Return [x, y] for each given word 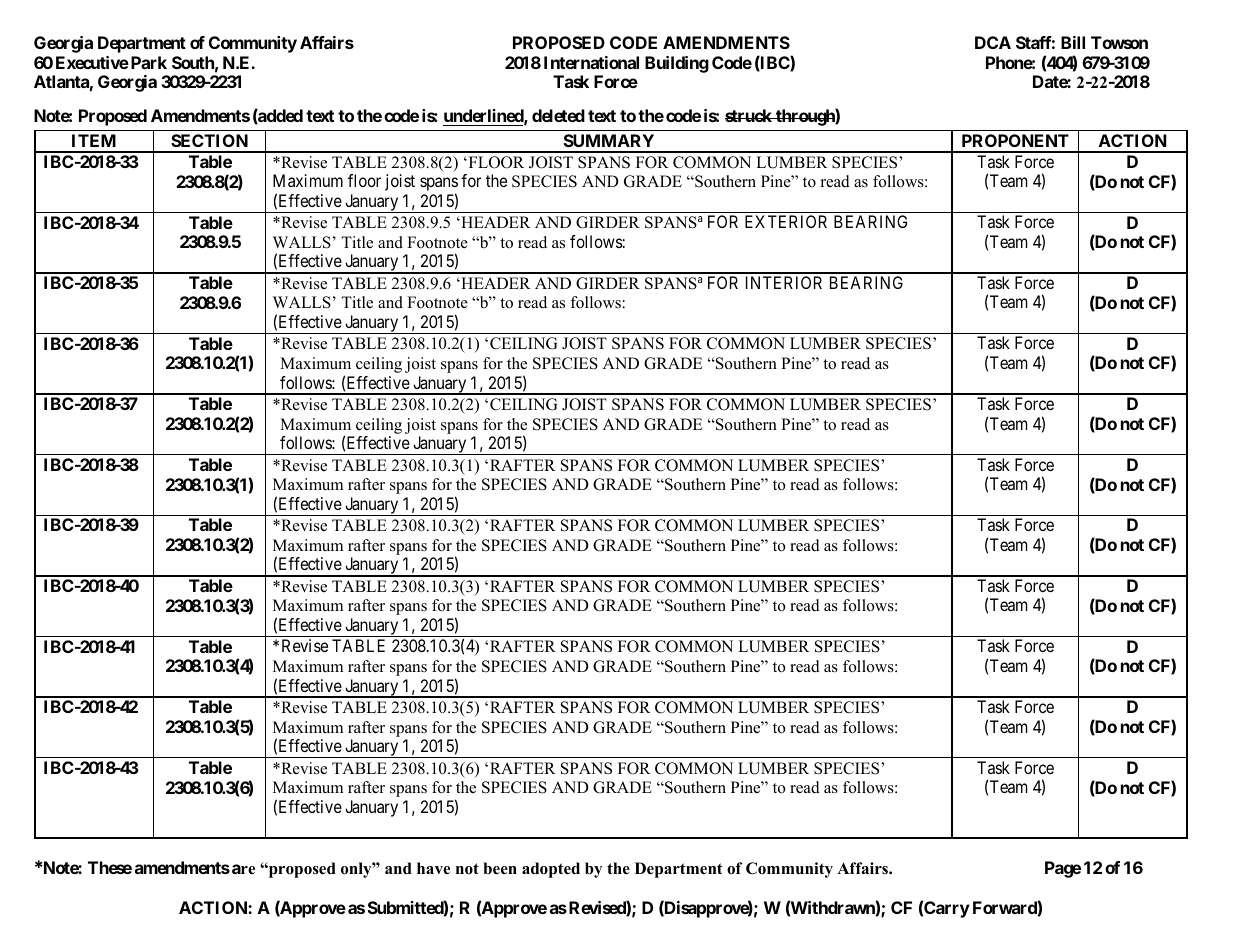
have [433, 868]
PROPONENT [1015, 140]
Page [1063, 869]
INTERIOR [784, 282]
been [500, 868]
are [243, 869]
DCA [993, 42]
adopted [551, 870]
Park [147, 62]
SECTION [209, 140]
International [591, 62]
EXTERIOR [786, 221]
